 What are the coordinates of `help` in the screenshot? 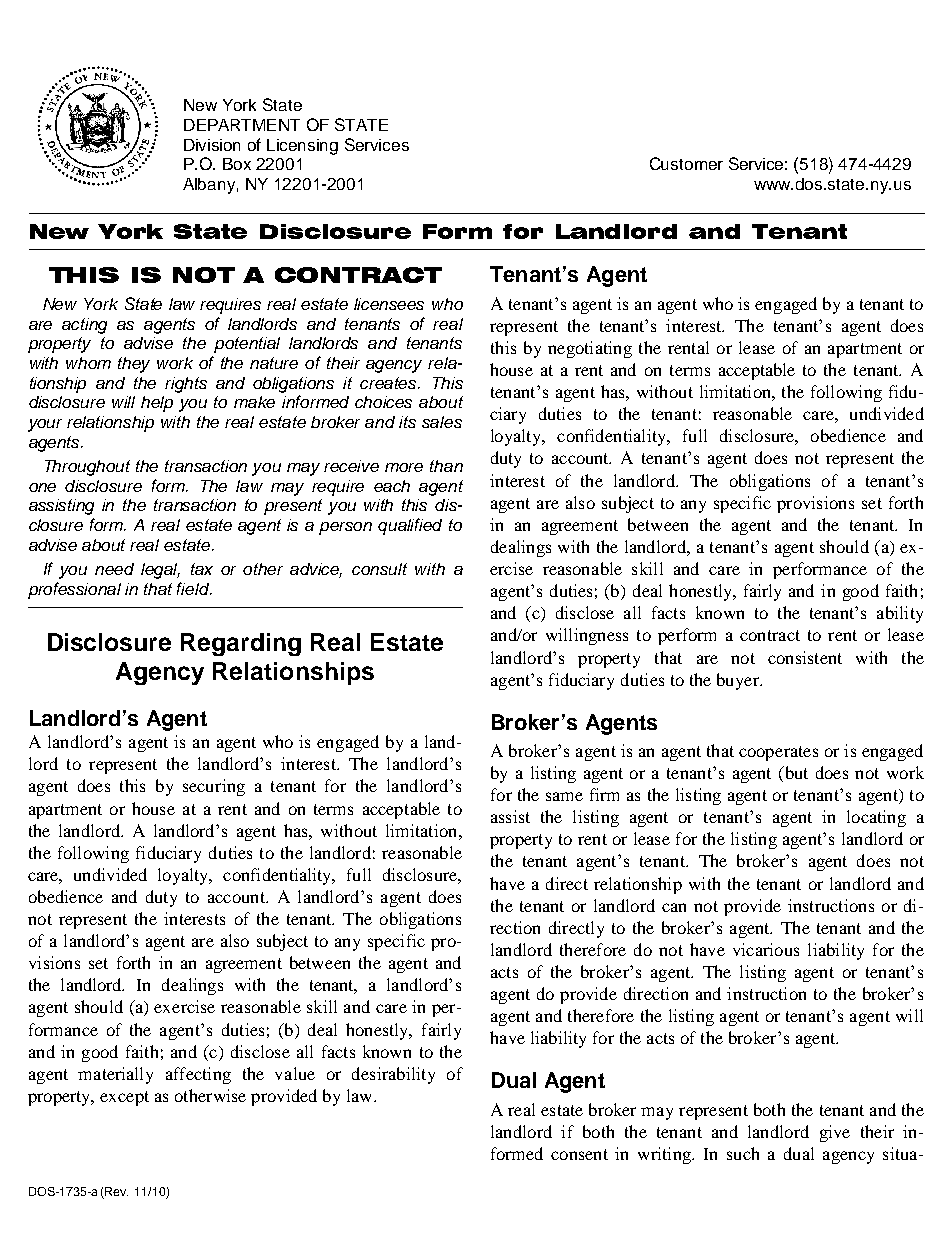 It's located at (157, 404).
